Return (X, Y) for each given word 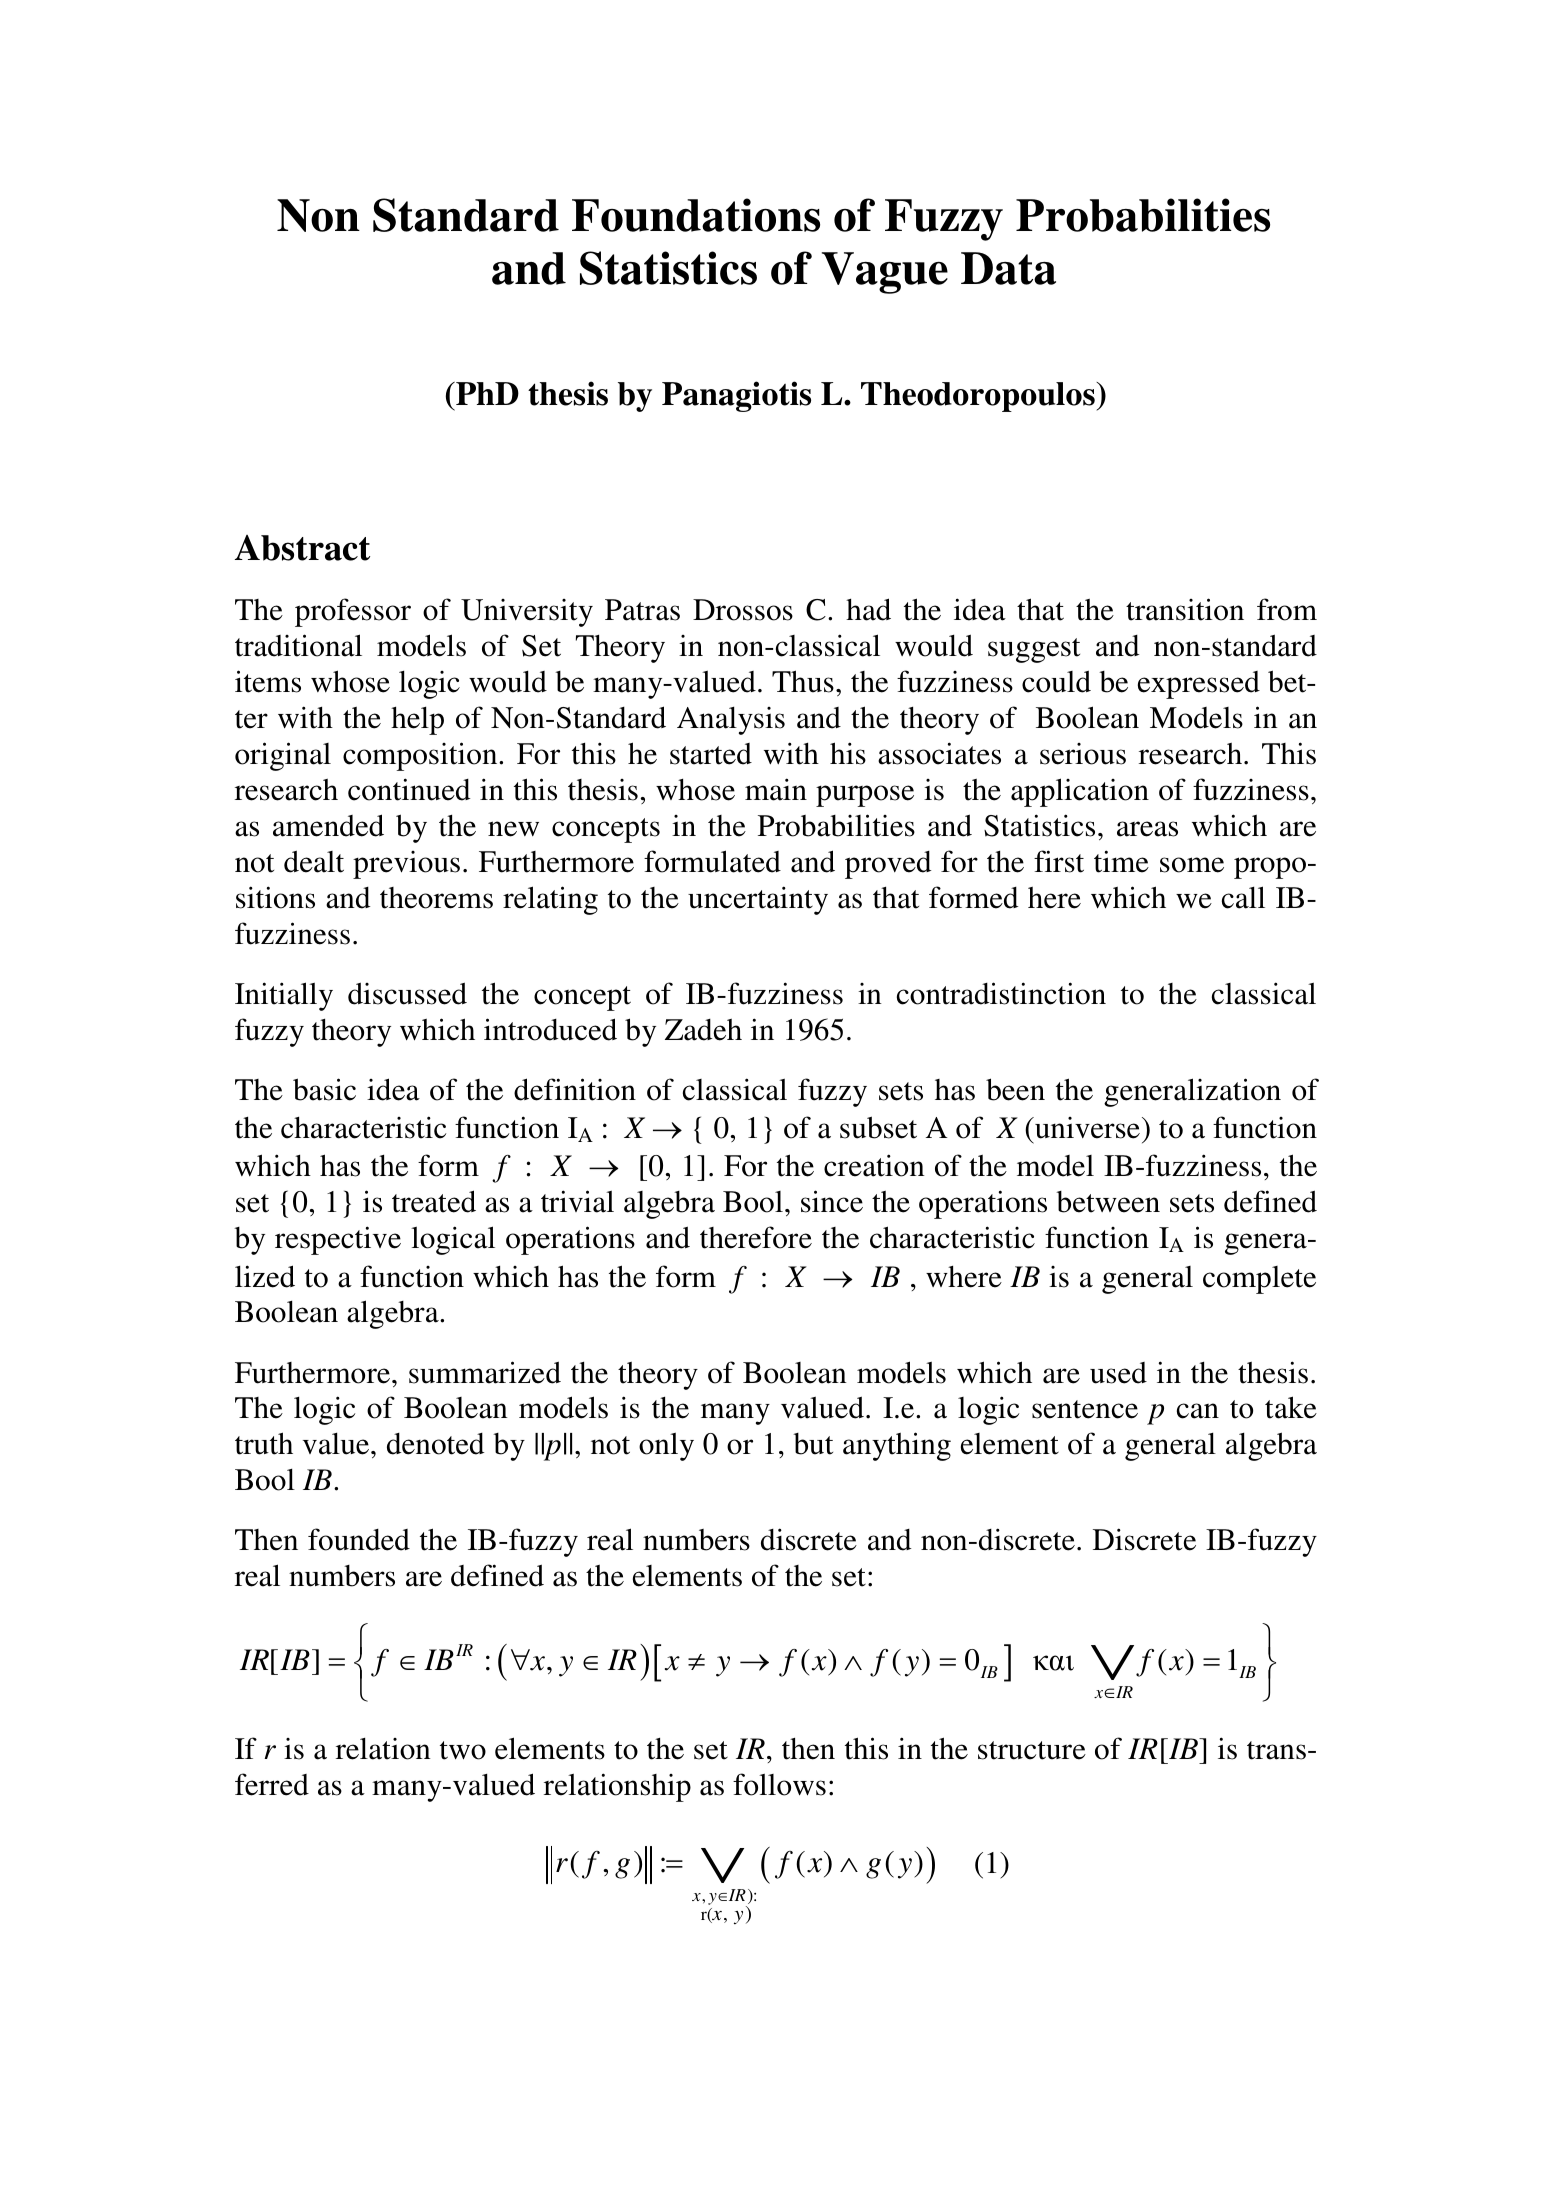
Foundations (696, 215)
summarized (485, 1372)
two (463, 1750)
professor (353, 612)
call (1243, 897)
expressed (1199, 685)
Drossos (743, 610)
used (1118, 1373)
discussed (407, 993)
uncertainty (758, 900)
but (813, 1444)
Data (1008, 268)
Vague (885, 273)
